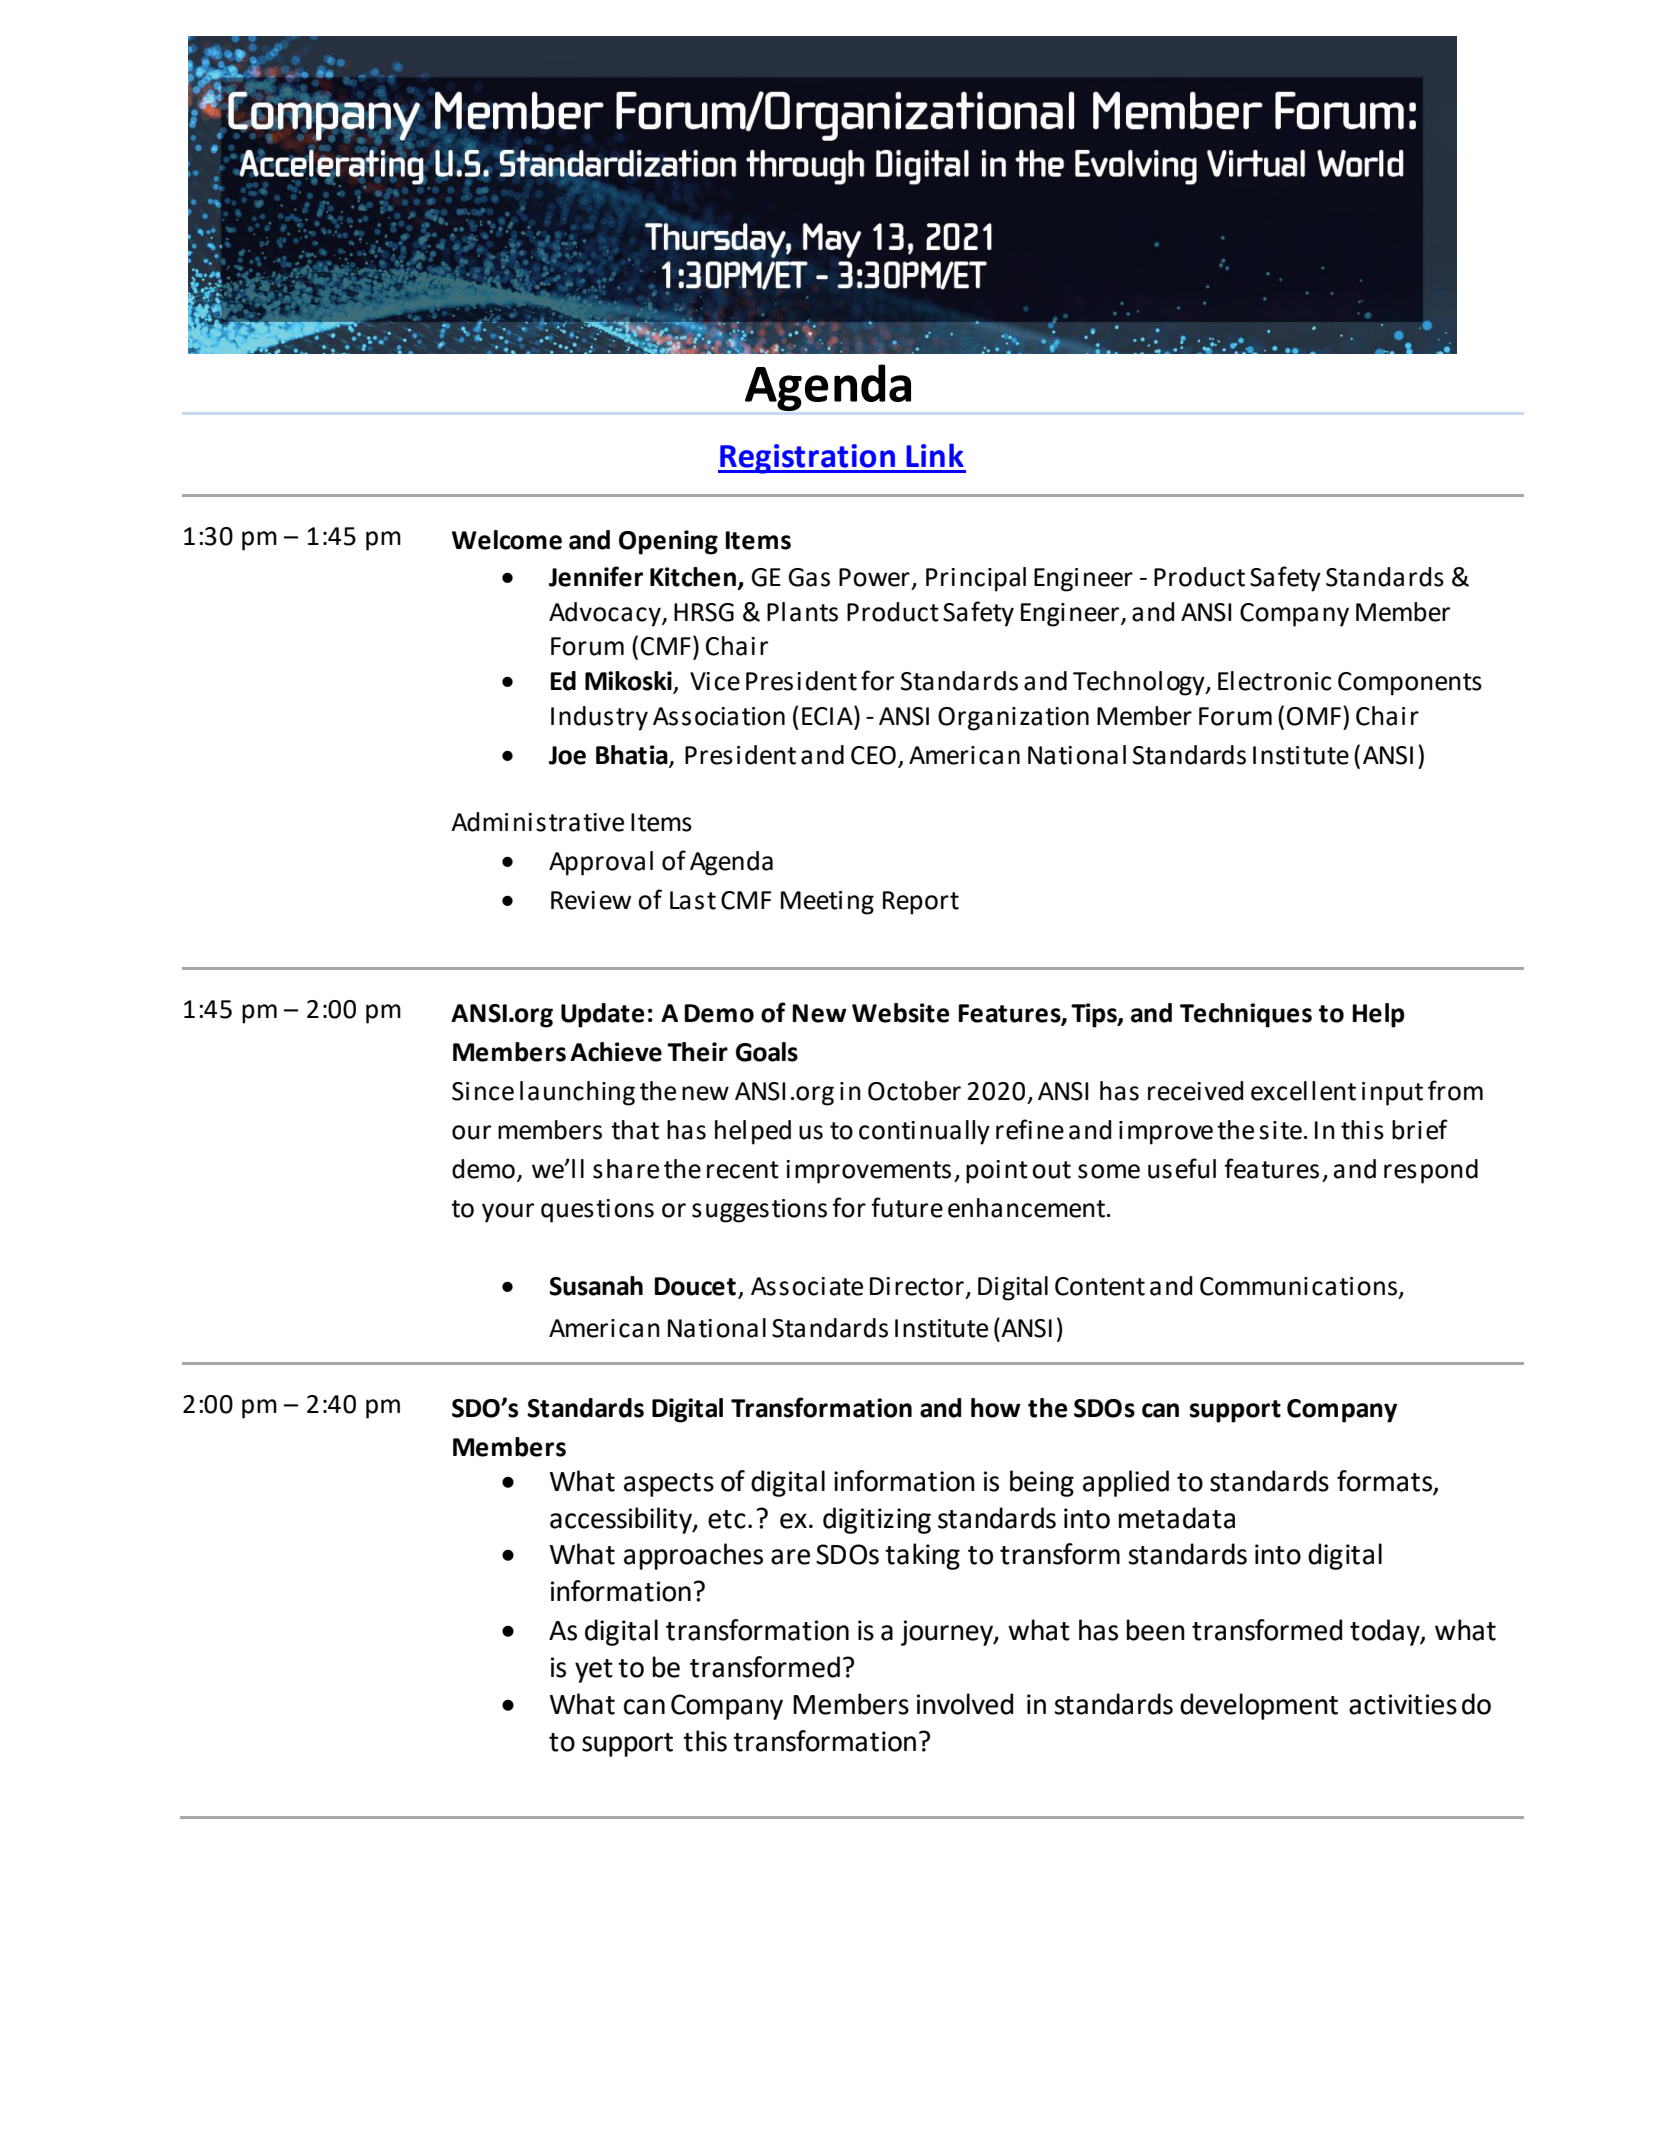  I want to click on Communications, so click(1300, 1287).
